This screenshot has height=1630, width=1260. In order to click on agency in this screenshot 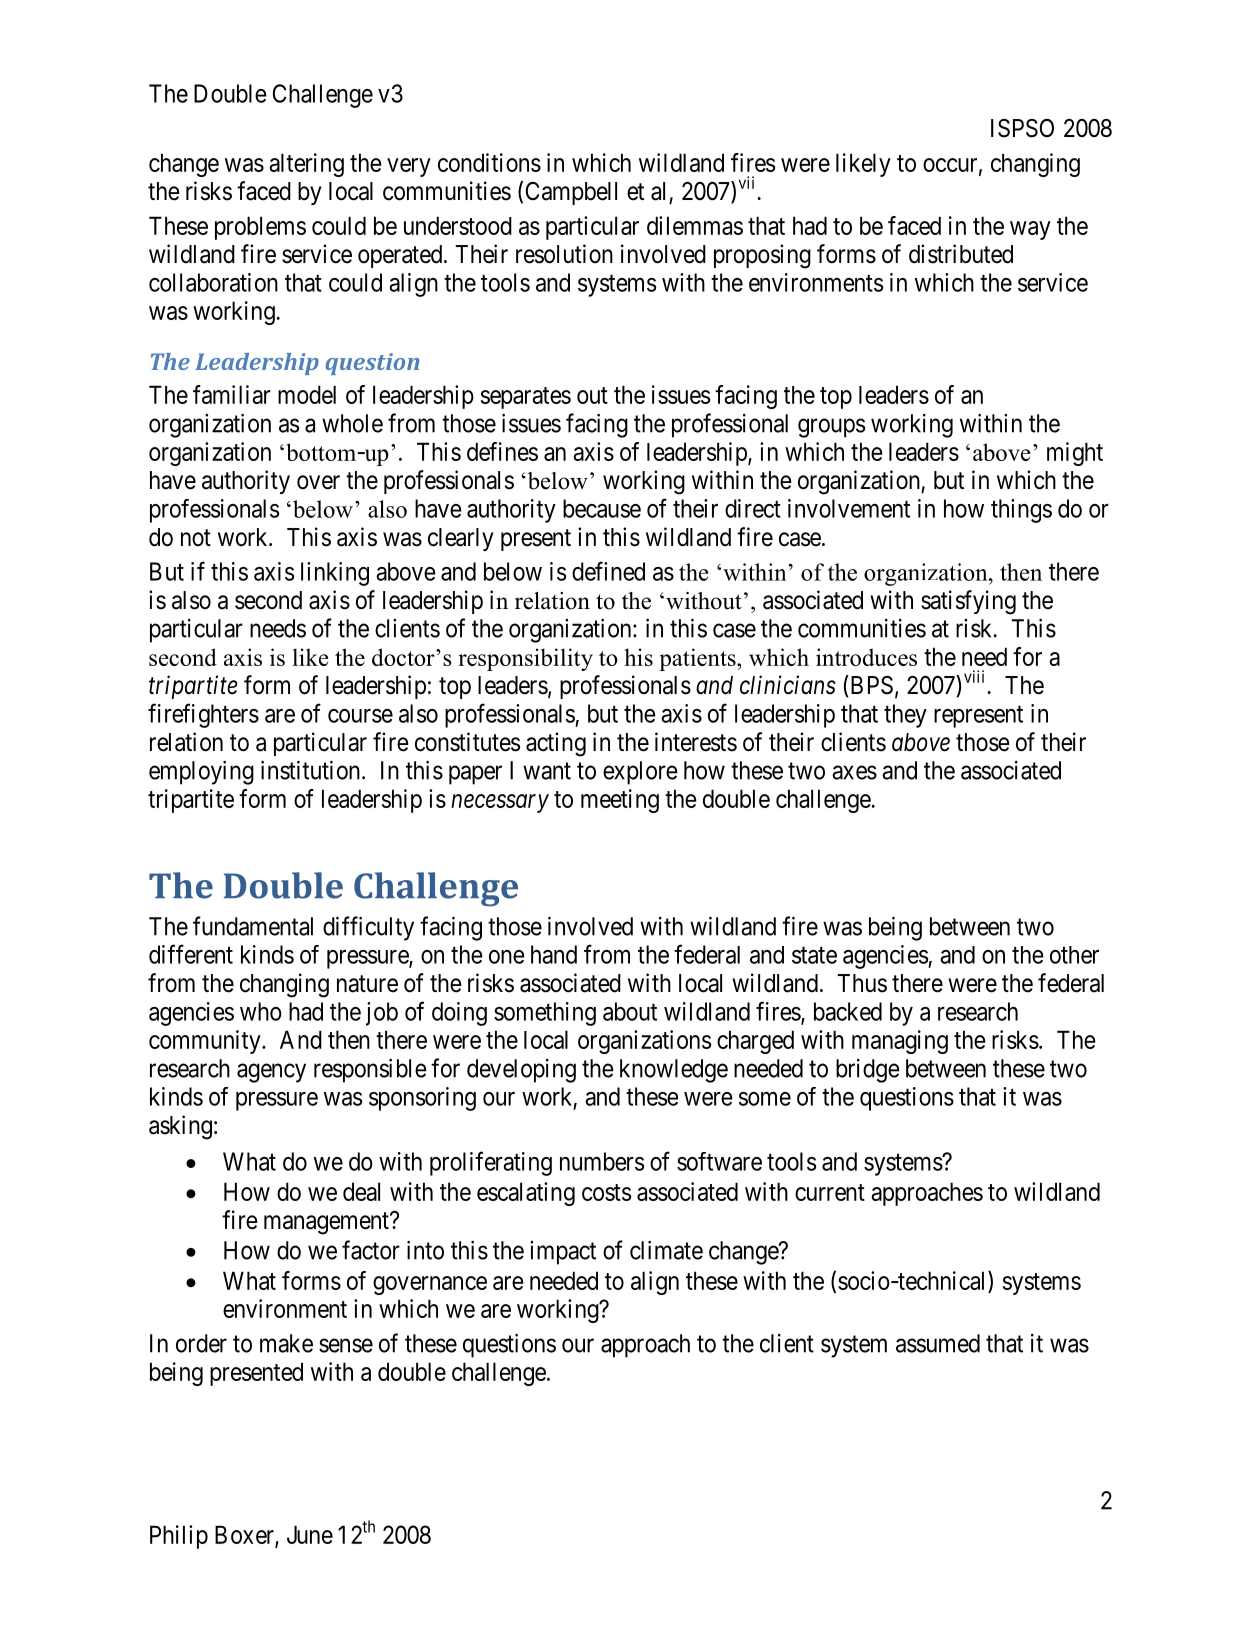, I will do `click(271, 1073)`.
